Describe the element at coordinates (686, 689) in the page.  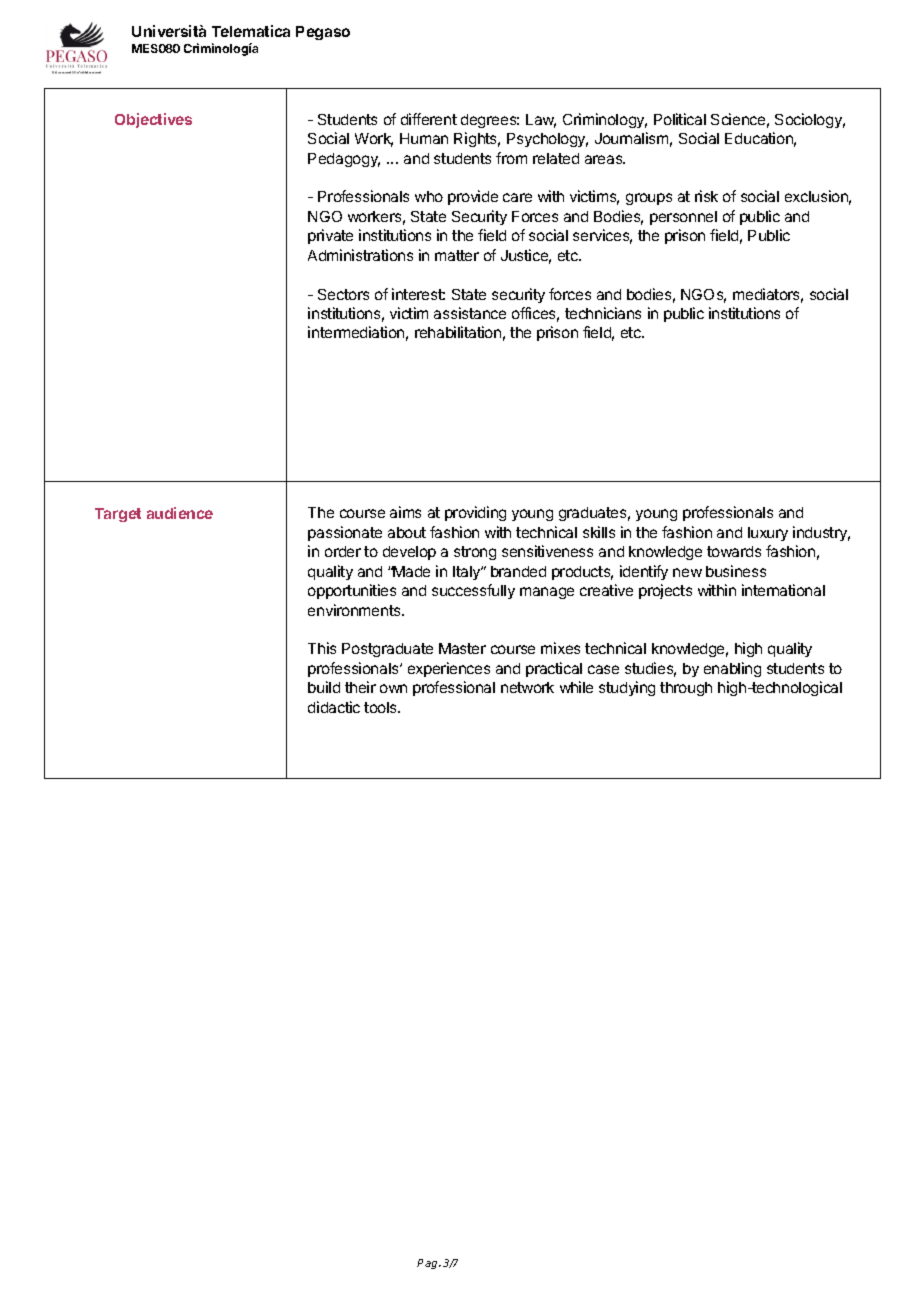
I see `through` at that location.
